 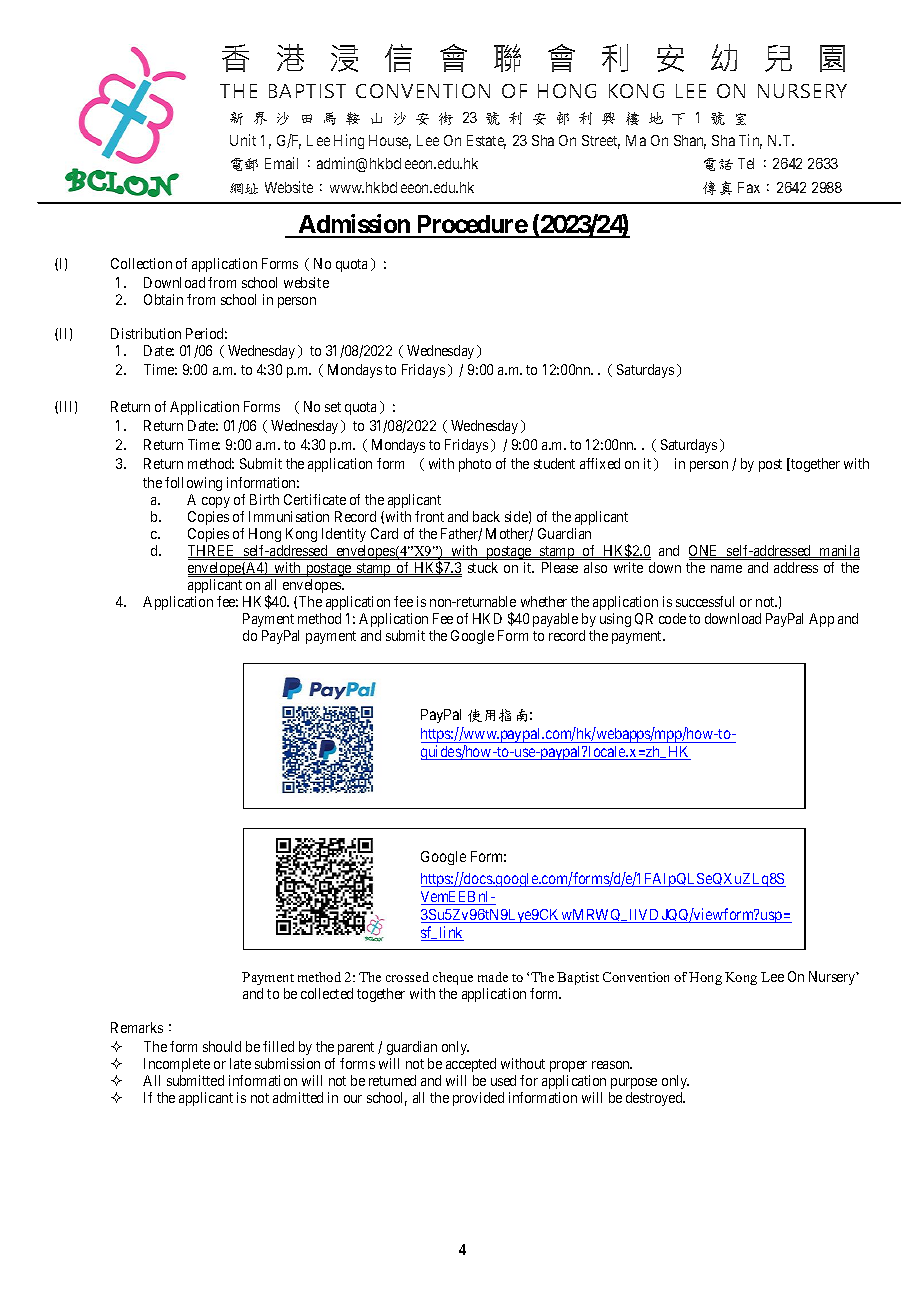 What do you see at coordinates (705, 551) in the image?
I see `ONE` at bounding box center [705, 551].
